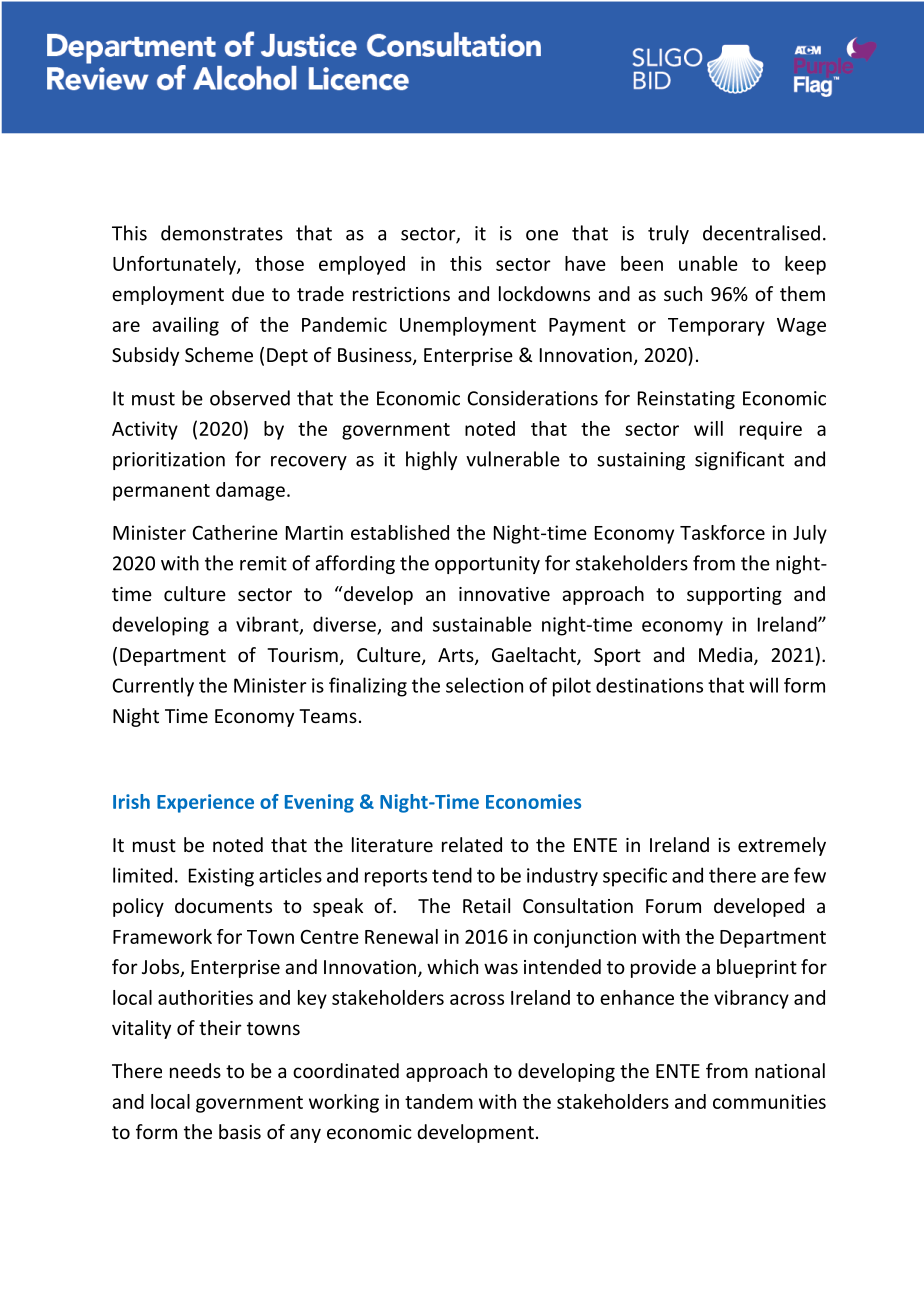 This image has height=1308, width=924. What do you see at coordinates (722, 532) in the image?
I see `Taskforce` at bounding box center [722, 532].
